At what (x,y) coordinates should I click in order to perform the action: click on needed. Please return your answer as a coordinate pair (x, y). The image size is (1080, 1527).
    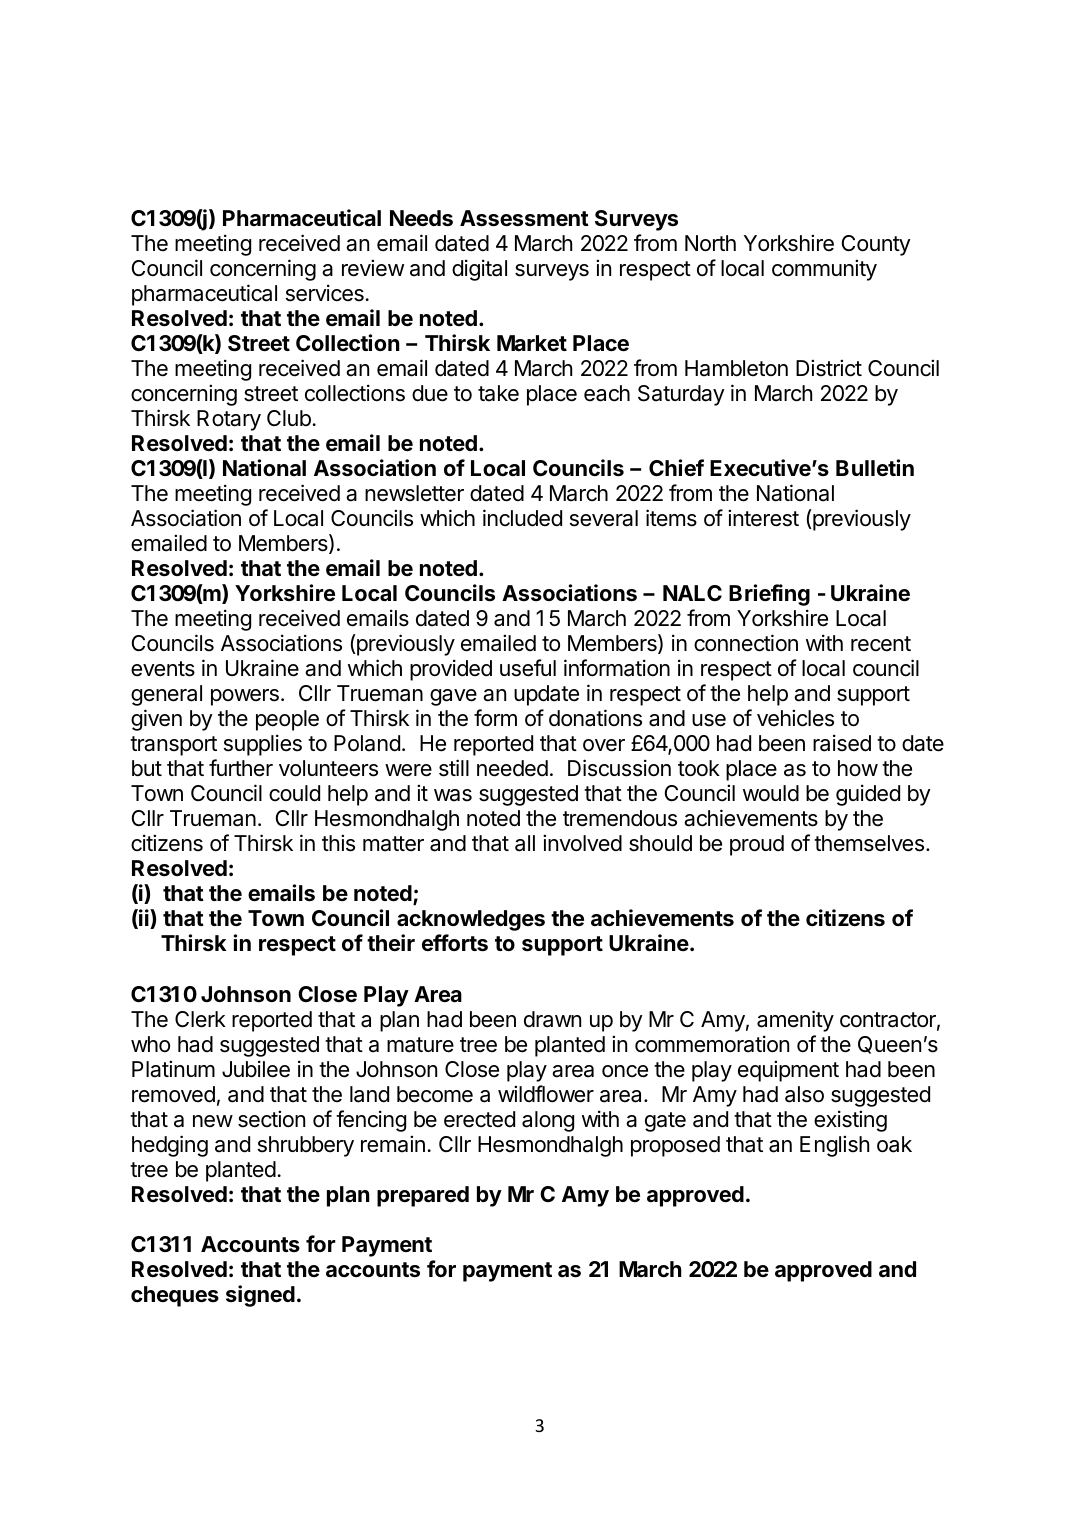
    Looking at the image, I should click on (512, 768).
